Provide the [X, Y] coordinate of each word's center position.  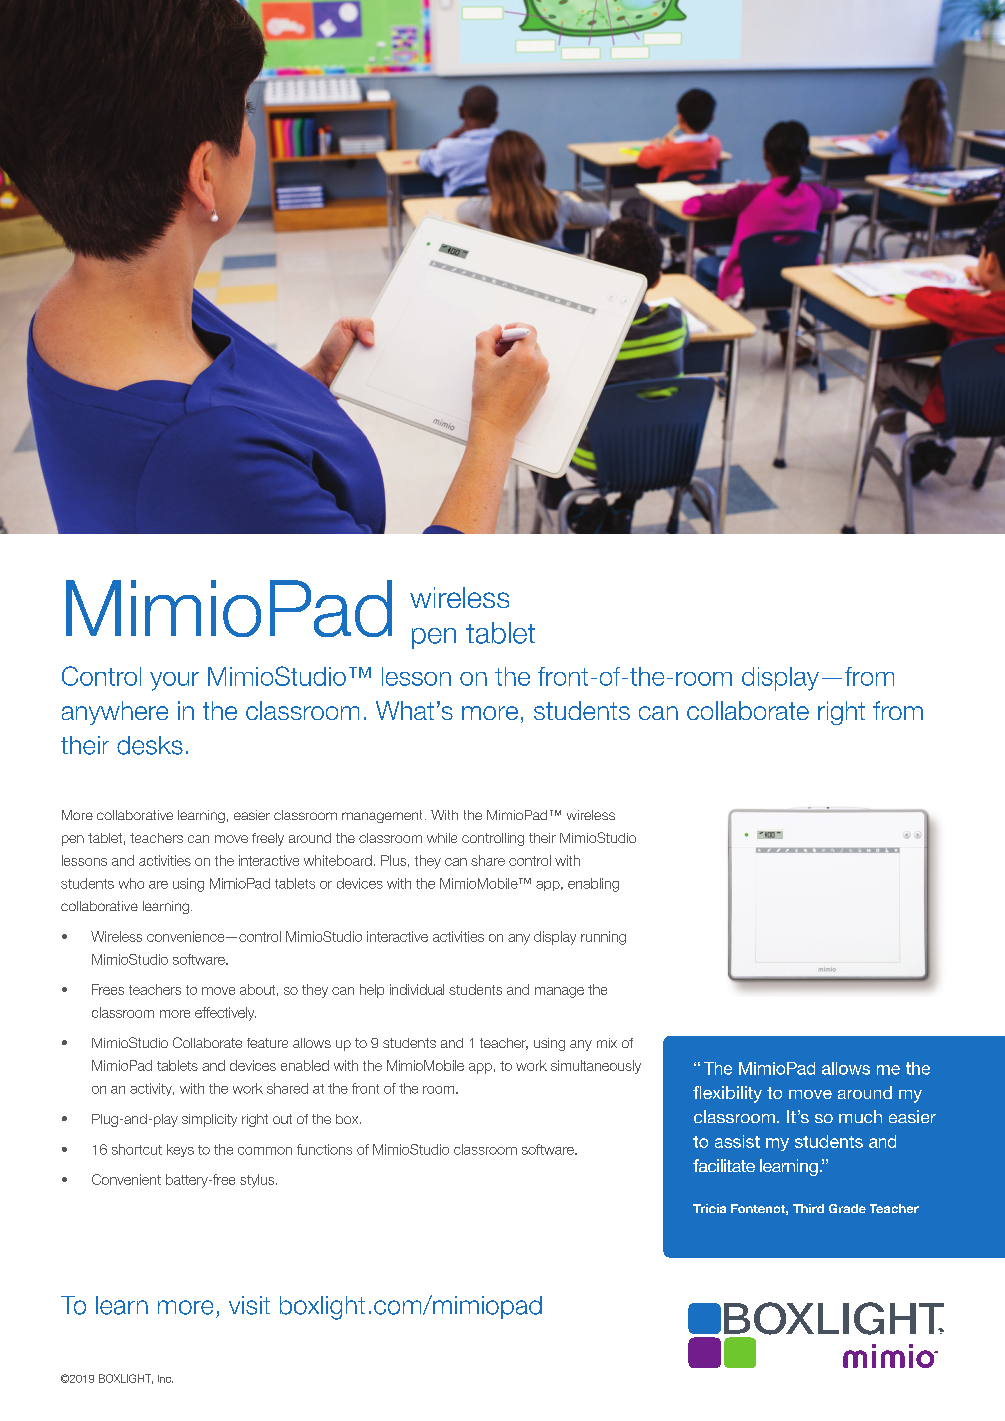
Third [808, 1208]
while [442, 838]
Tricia [709, 1208]
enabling [593, 885]
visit [249, 1305]
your [174, 681]
